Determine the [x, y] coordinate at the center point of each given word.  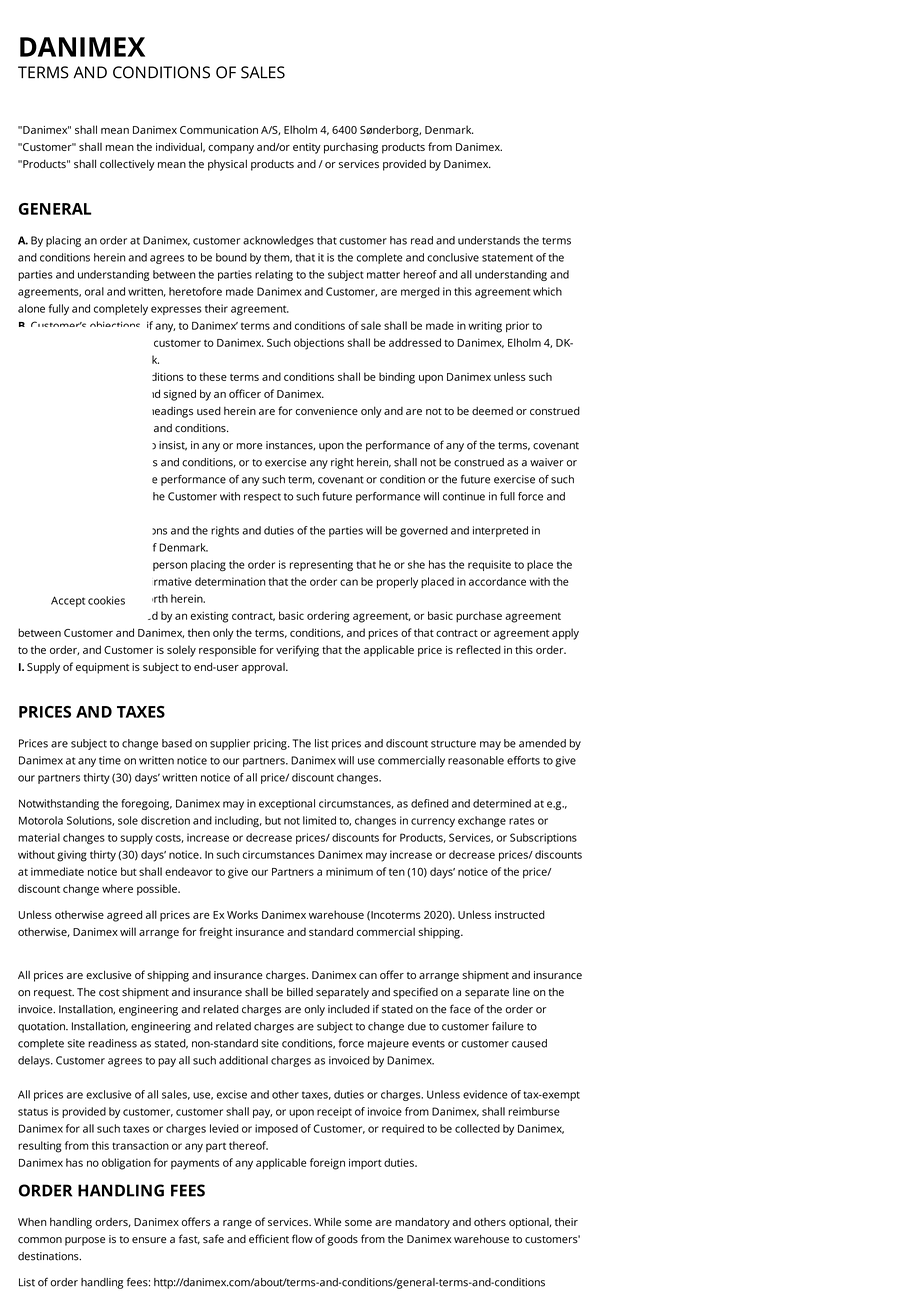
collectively [127, 165]
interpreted [500, 531]
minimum [349, 872]
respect [262, 498]
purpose [85, 1241]
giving [72, 856]
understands [489, 240]
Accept [68, 601]
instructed [520, 914]
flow [302, 1238]
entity [307, 148]
